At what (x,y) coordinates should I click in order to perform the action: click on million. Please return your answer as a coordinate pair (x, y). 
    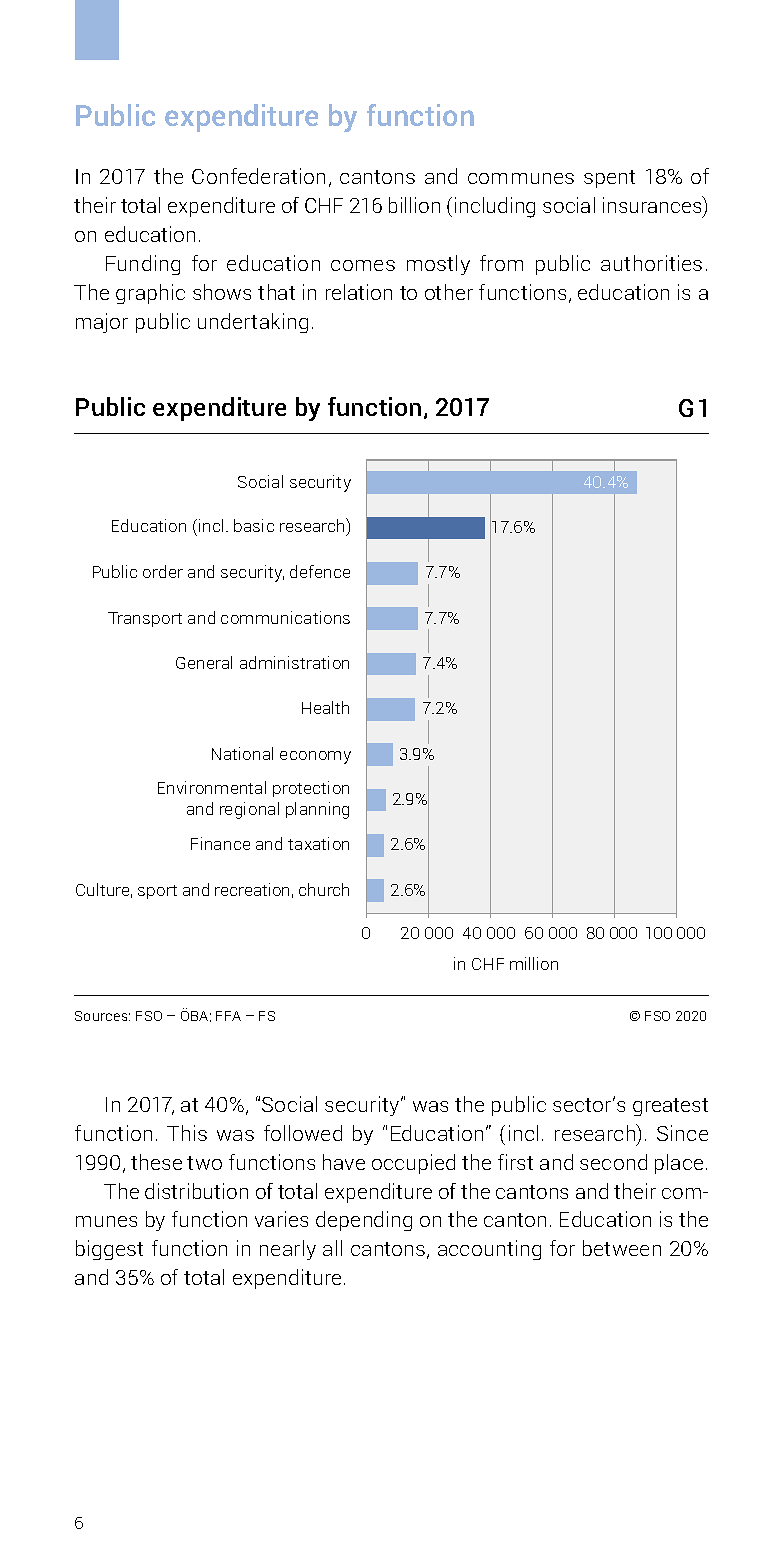
    Looking at the image, I should click on (534, 963).
